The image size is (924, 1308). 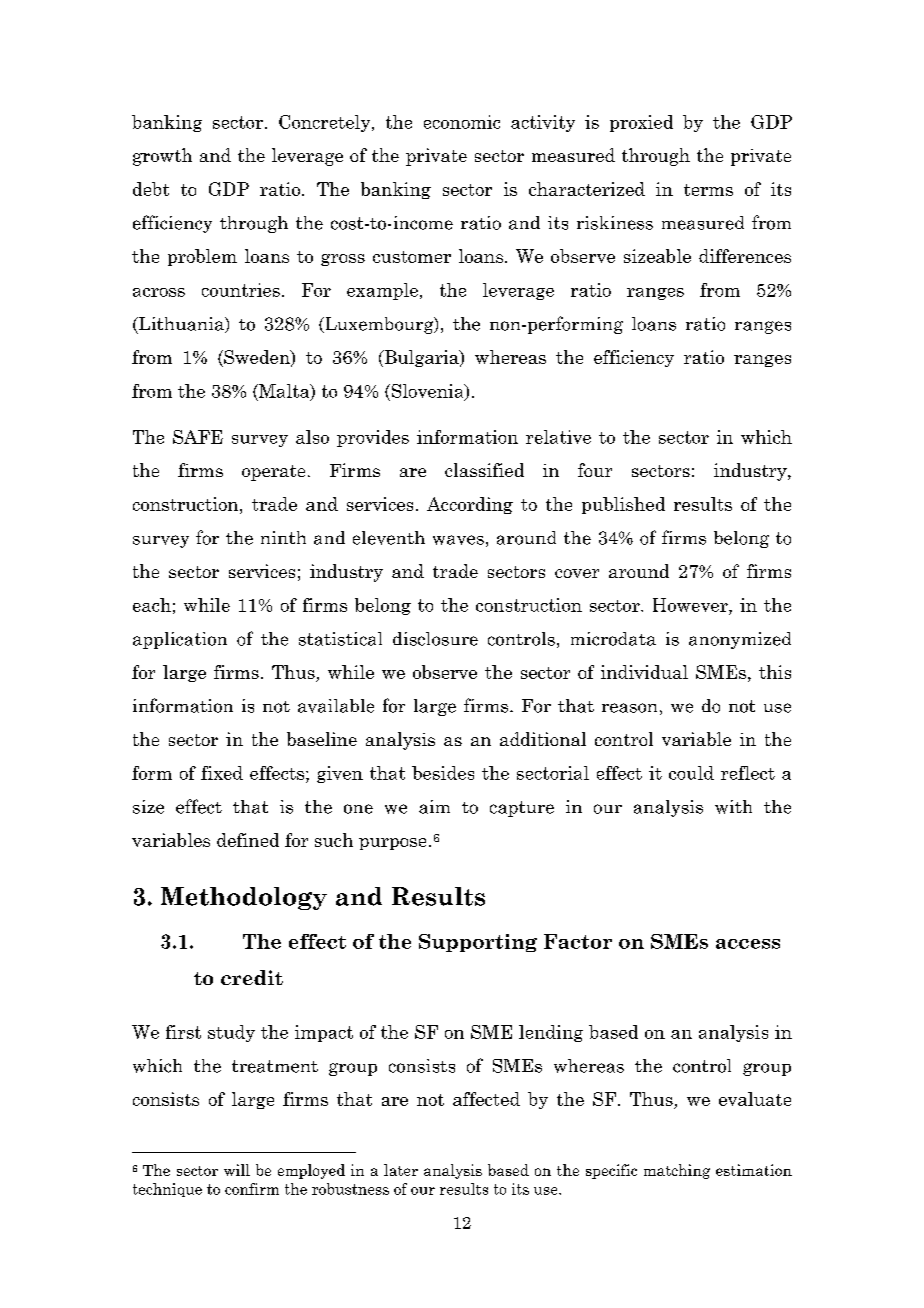 What do you see at coordinates (237, 1170) in the screenshot?
I see `will` at bounding box center [237, 1170].
